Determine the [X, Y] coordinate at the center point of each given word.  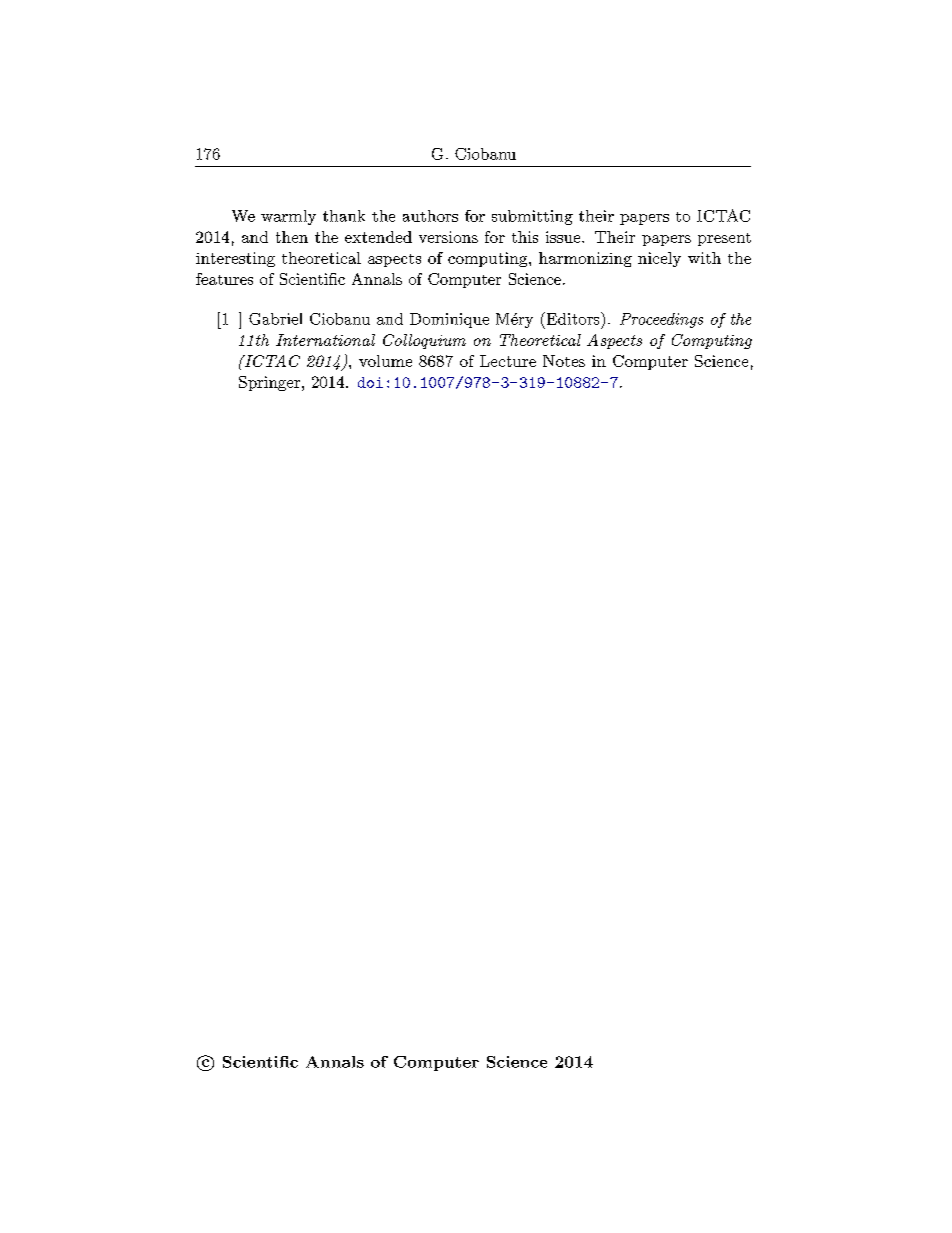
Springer [269, 383]
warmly [288, 217]
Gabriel [275, 319]
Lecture [508, 361]
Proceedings [661, 320]
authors [430, 216]
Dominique [449, 320]
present [724, 239]
